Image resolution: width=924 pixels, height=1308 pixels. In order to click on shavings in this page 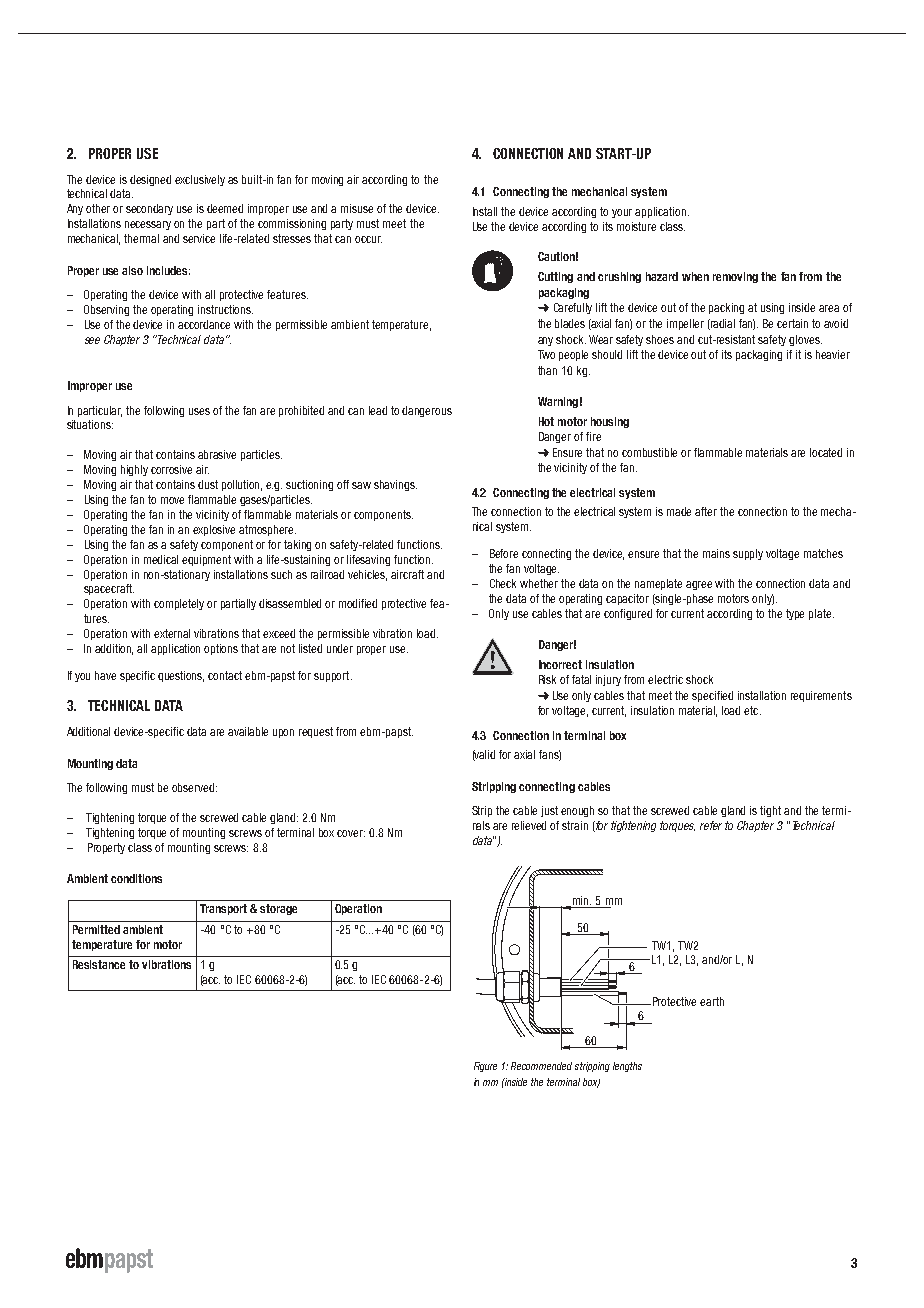, I will do `click(395, 485)`.
